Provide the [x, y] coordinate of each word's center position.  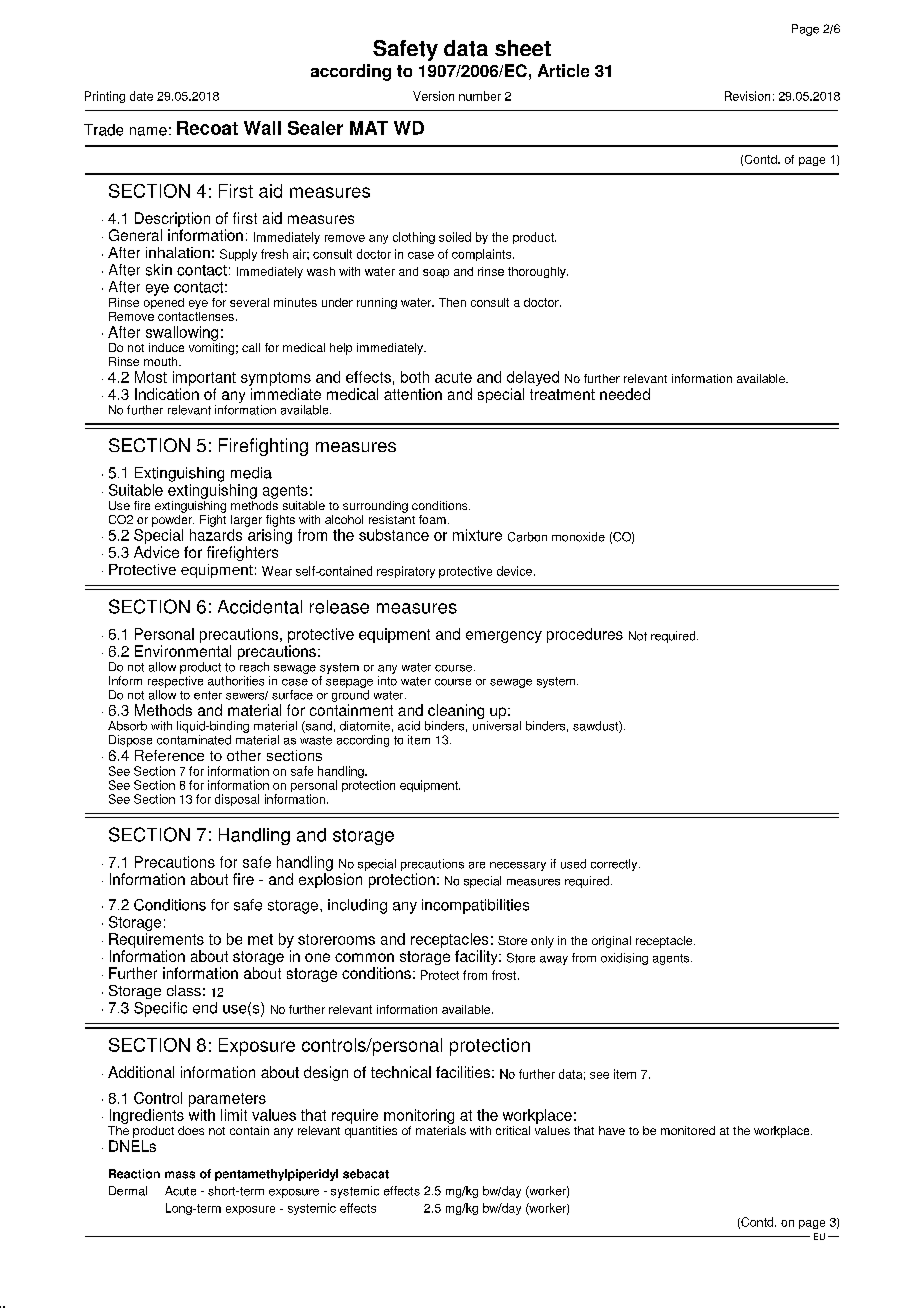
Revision [747, 96]
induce [166, 347]
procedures [585, 635]
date [141, 96]
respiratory [406, 572]
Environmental [183, 651]
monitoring [419, 1116]
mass [180, 1175]
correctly [615, 865]
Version [433, 96]
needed [625, 394]
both [415, 377]
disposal [237, 800]
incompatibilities [475, 906]
